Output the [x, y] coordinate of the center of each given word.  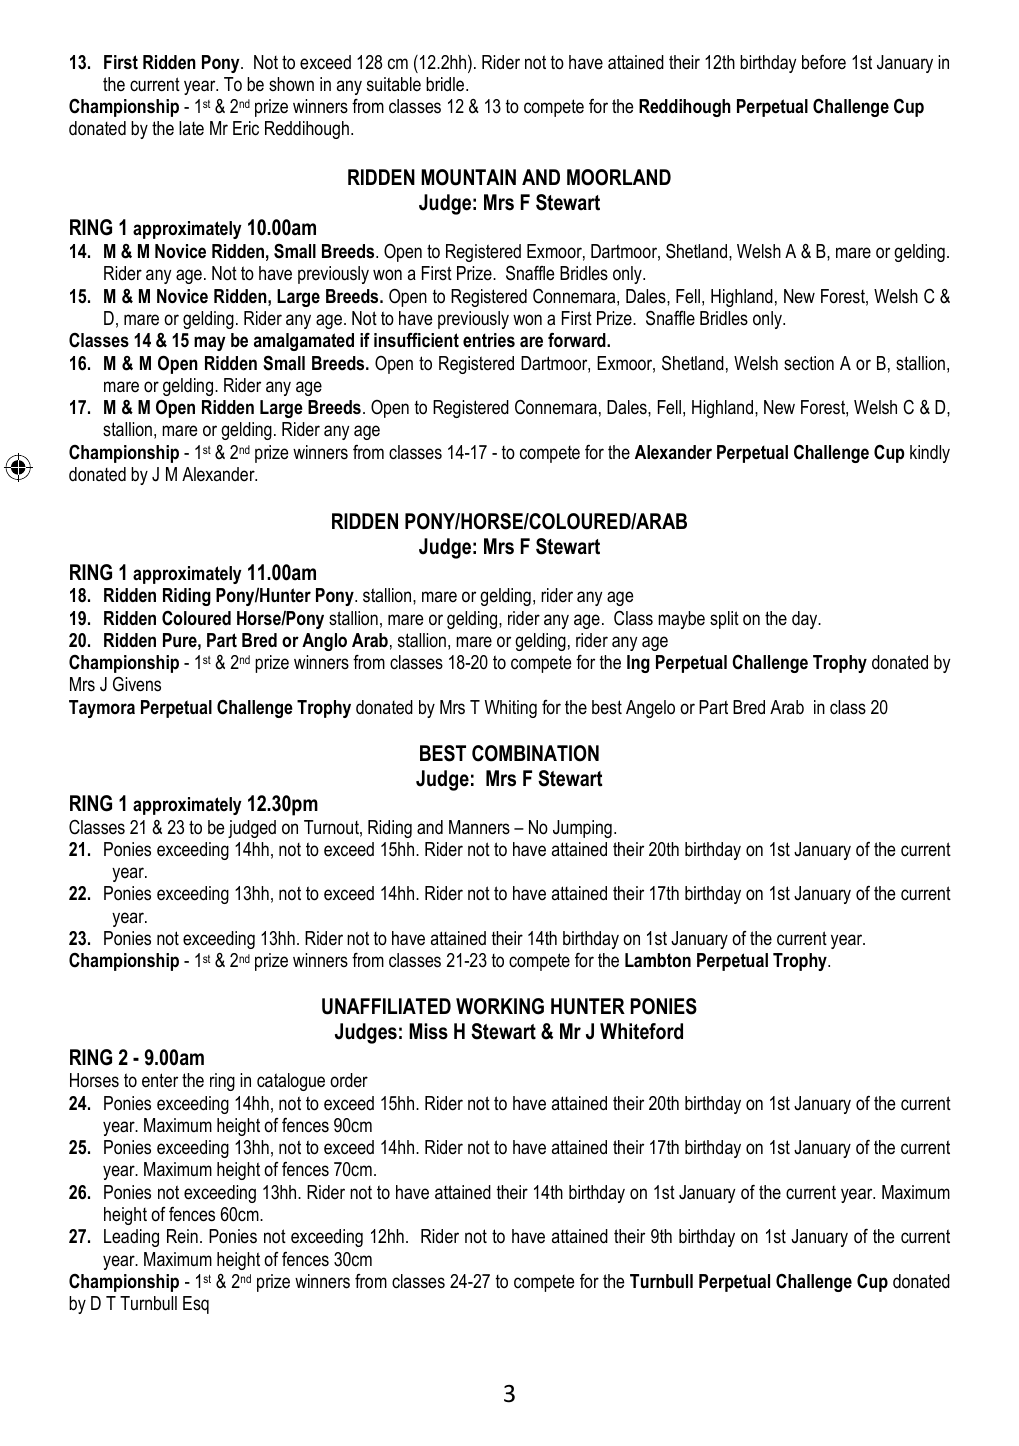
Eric [246, 128]
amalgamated [304, 342]
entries [489, 340]
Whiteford [641, 1031]
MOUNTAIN [468, 177]
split [724, 620]
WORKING [500, 1006]
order [349, 1080]
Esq [196, 1305]
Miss [428, 1031]
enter [160, 1080]
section [809, 363]
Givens [137, 684]
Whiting [511, 709]
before [824, 62]
